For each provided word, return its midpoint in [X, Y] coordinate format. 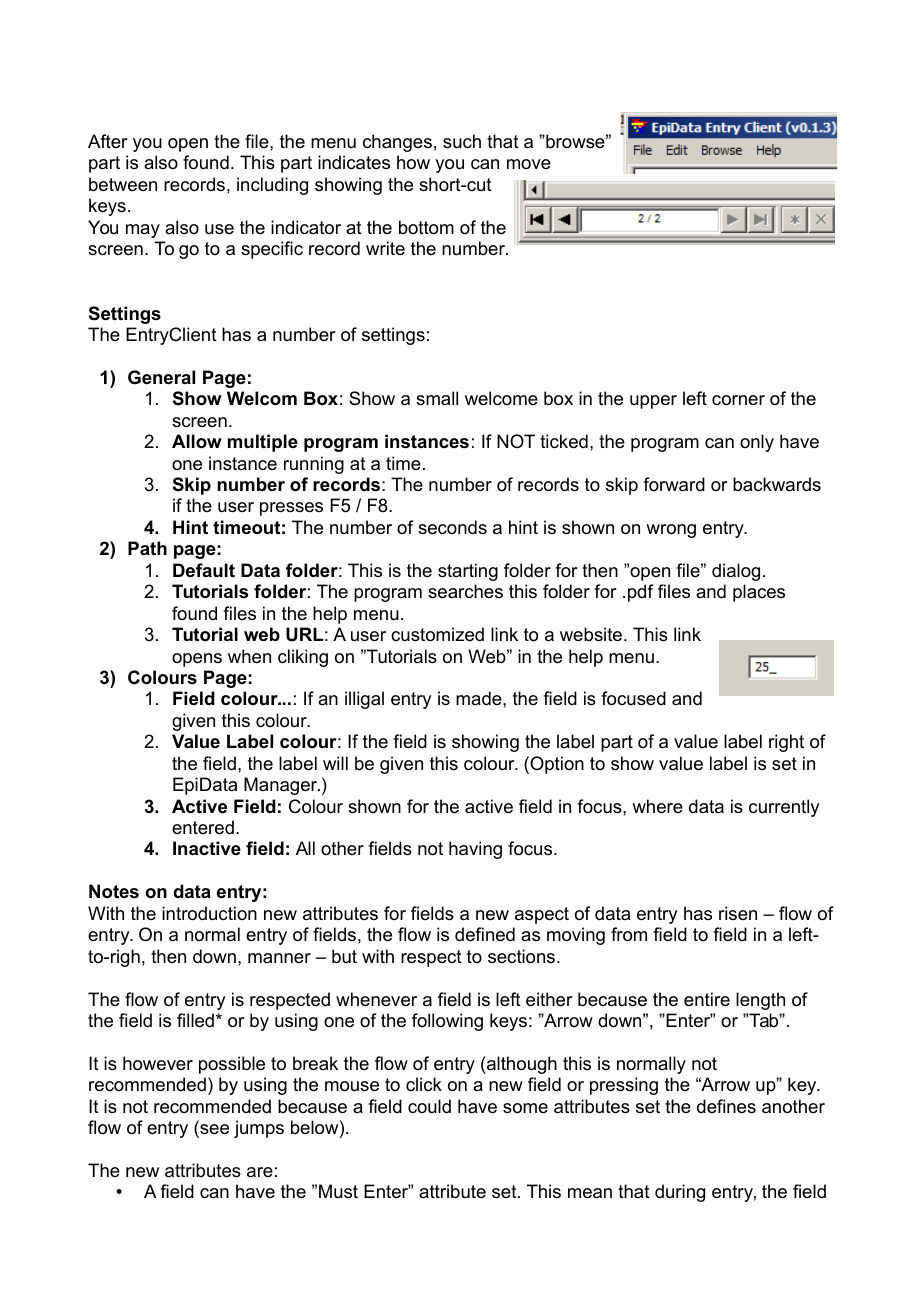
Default [204, 570]
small [437, 398]
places [759, 593]
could [429, 1106]
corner [738, 400]
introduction [209, 913]
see [213, 1130]
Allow [197, 441]
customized [437, 634]
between [123, 184]
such [462, 141]
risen [738, 913]
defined [485, 934]
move [529, 164]
